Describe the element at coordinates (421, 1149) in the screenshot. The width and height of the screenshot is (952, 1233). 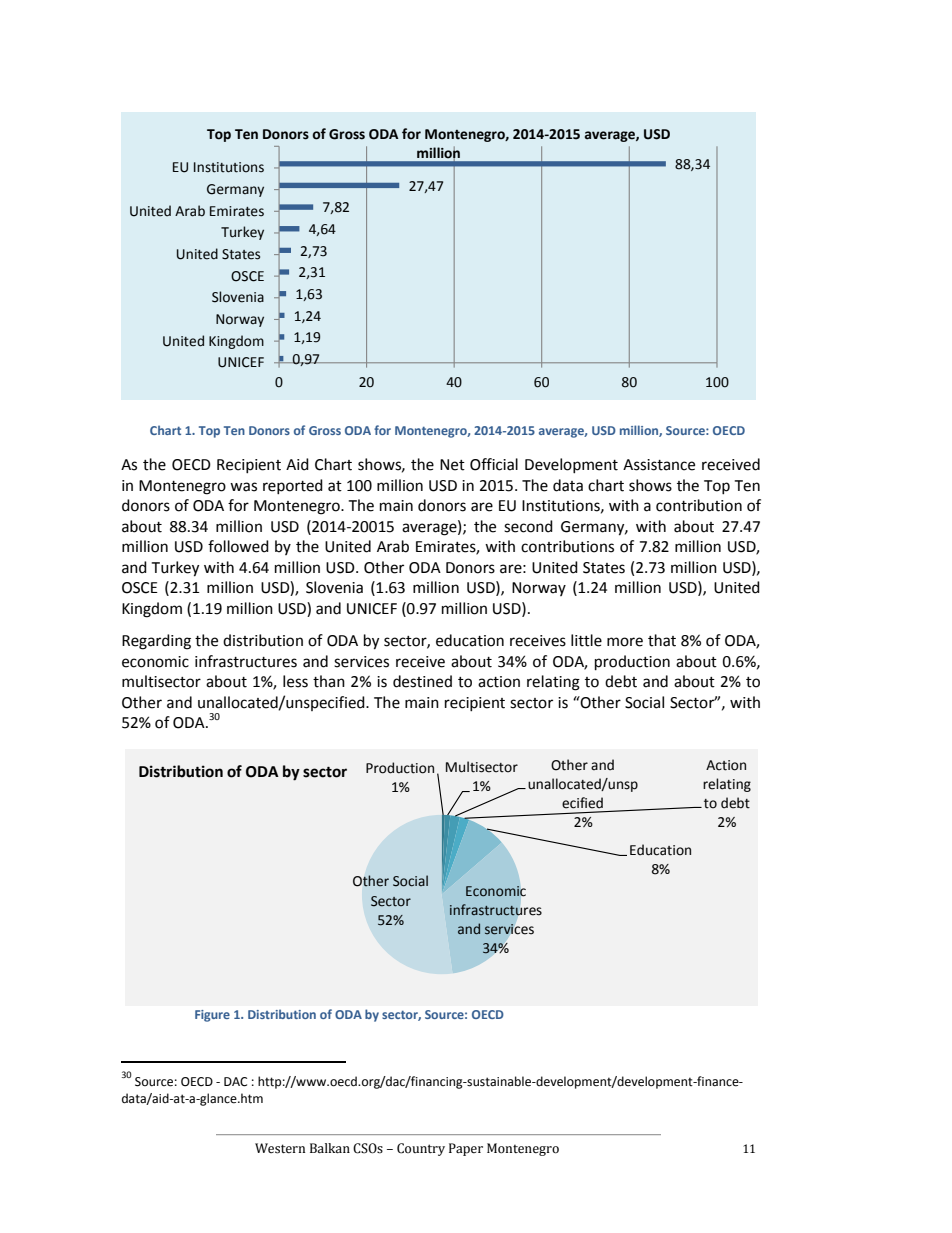
I see `Country` at that location.
